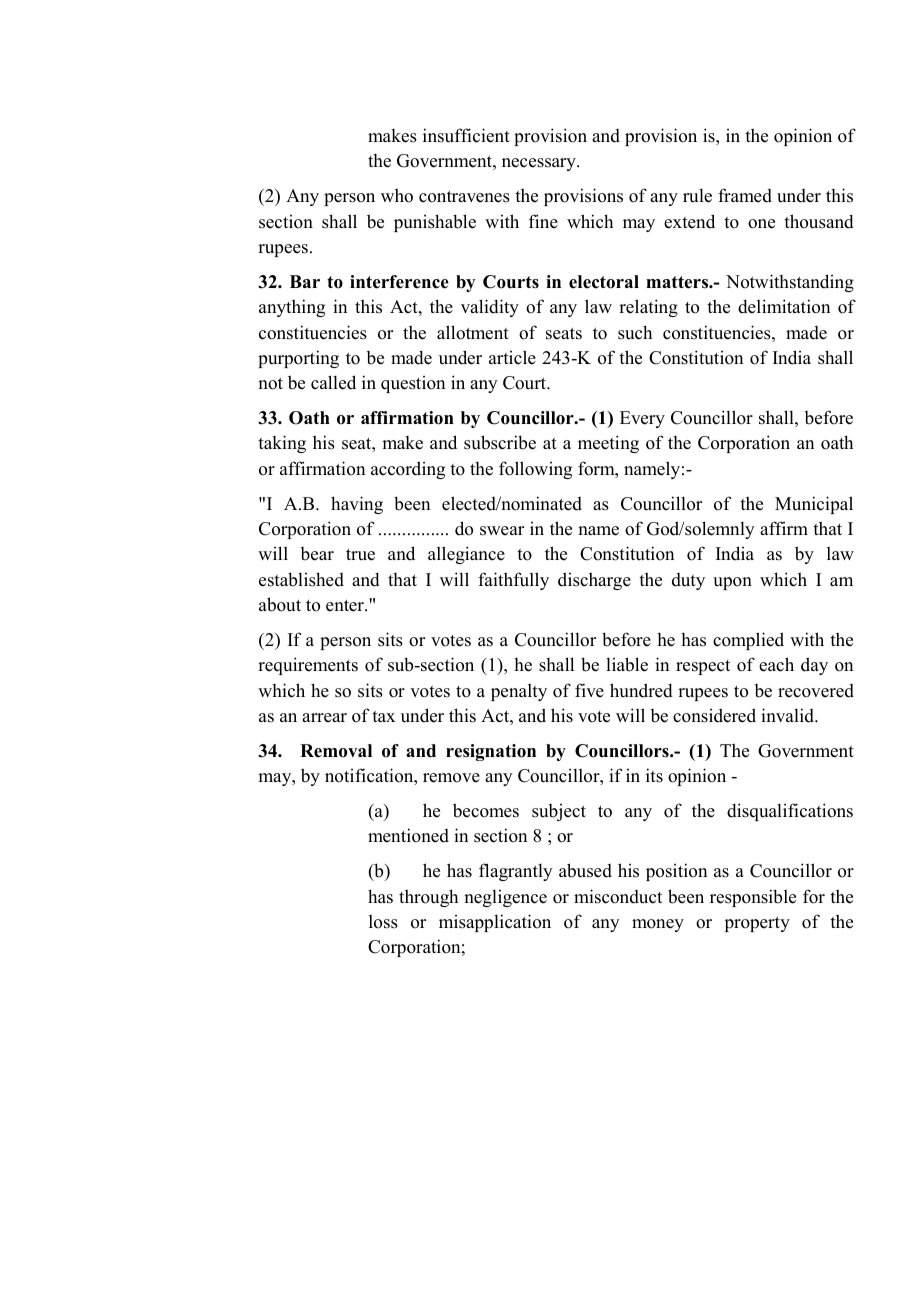 The image size is (908, 1316). Describe the element at coordinates (397, 195) in the page. I see `who` at that location.
